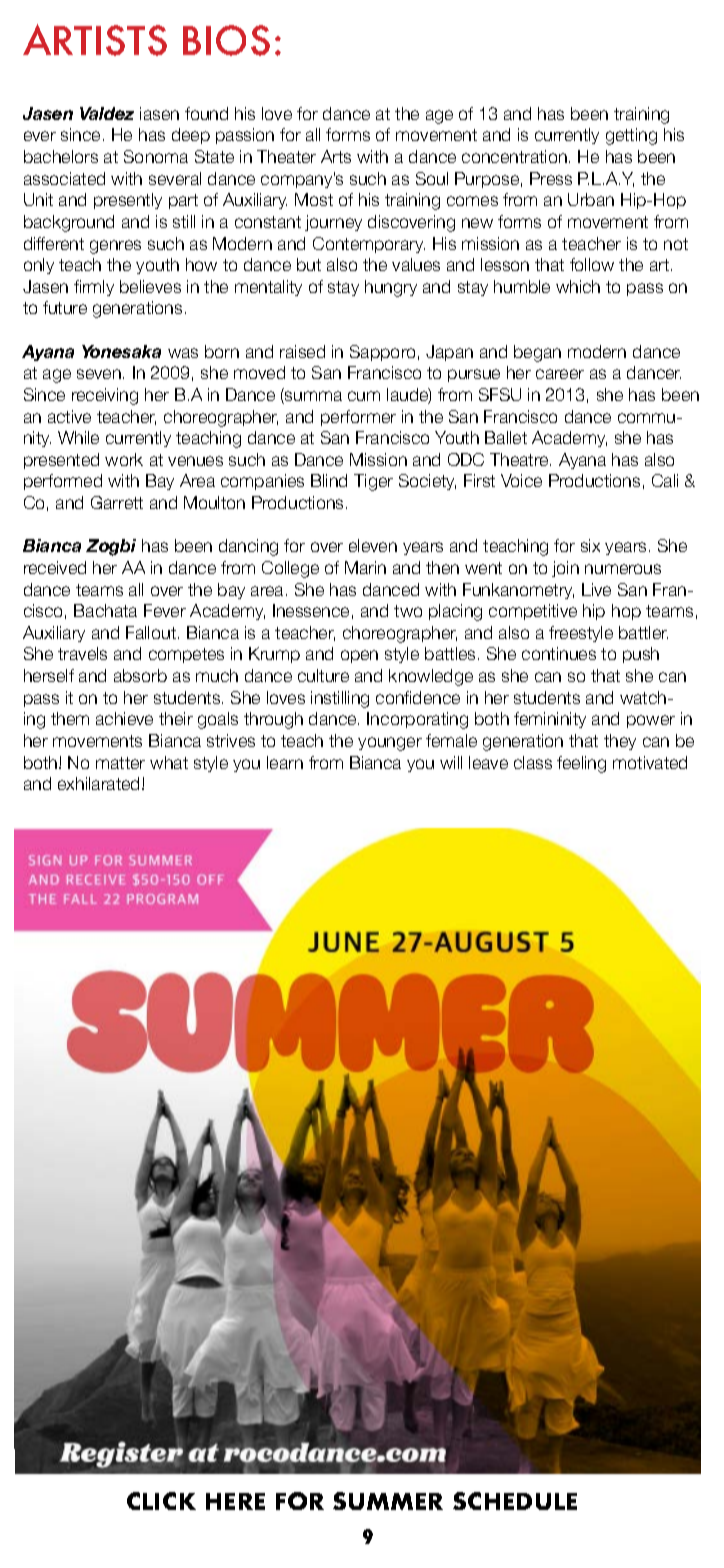  I want to click on CLICK, so click(161, 1501).
